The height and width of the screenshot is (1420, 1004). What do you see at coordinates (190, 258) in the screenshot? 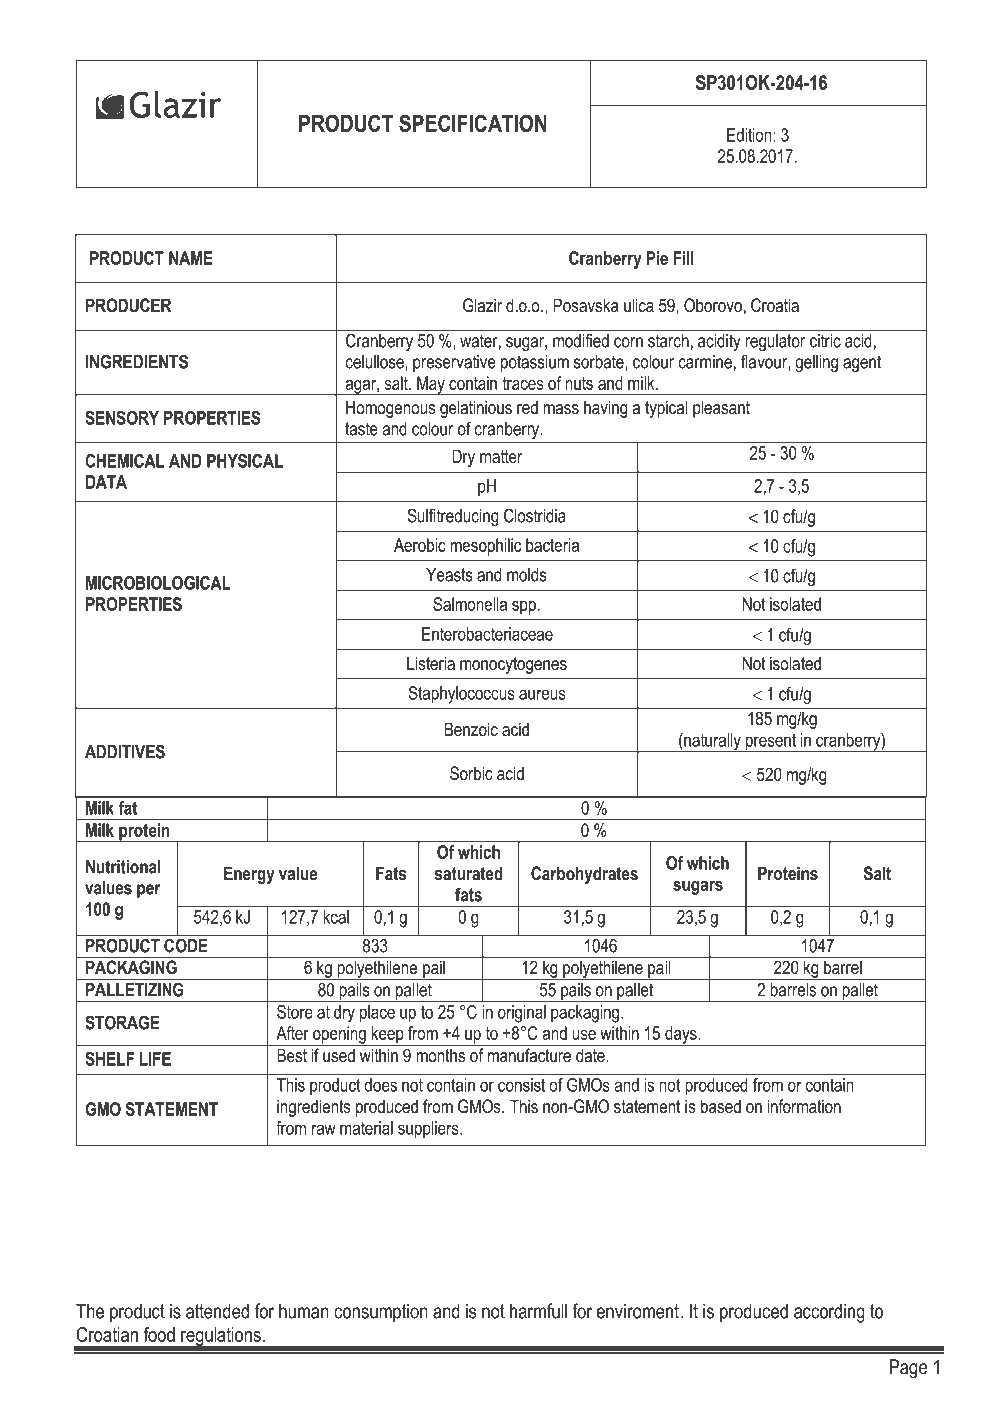
I see `NAME` at bounding box center [190, 258].
